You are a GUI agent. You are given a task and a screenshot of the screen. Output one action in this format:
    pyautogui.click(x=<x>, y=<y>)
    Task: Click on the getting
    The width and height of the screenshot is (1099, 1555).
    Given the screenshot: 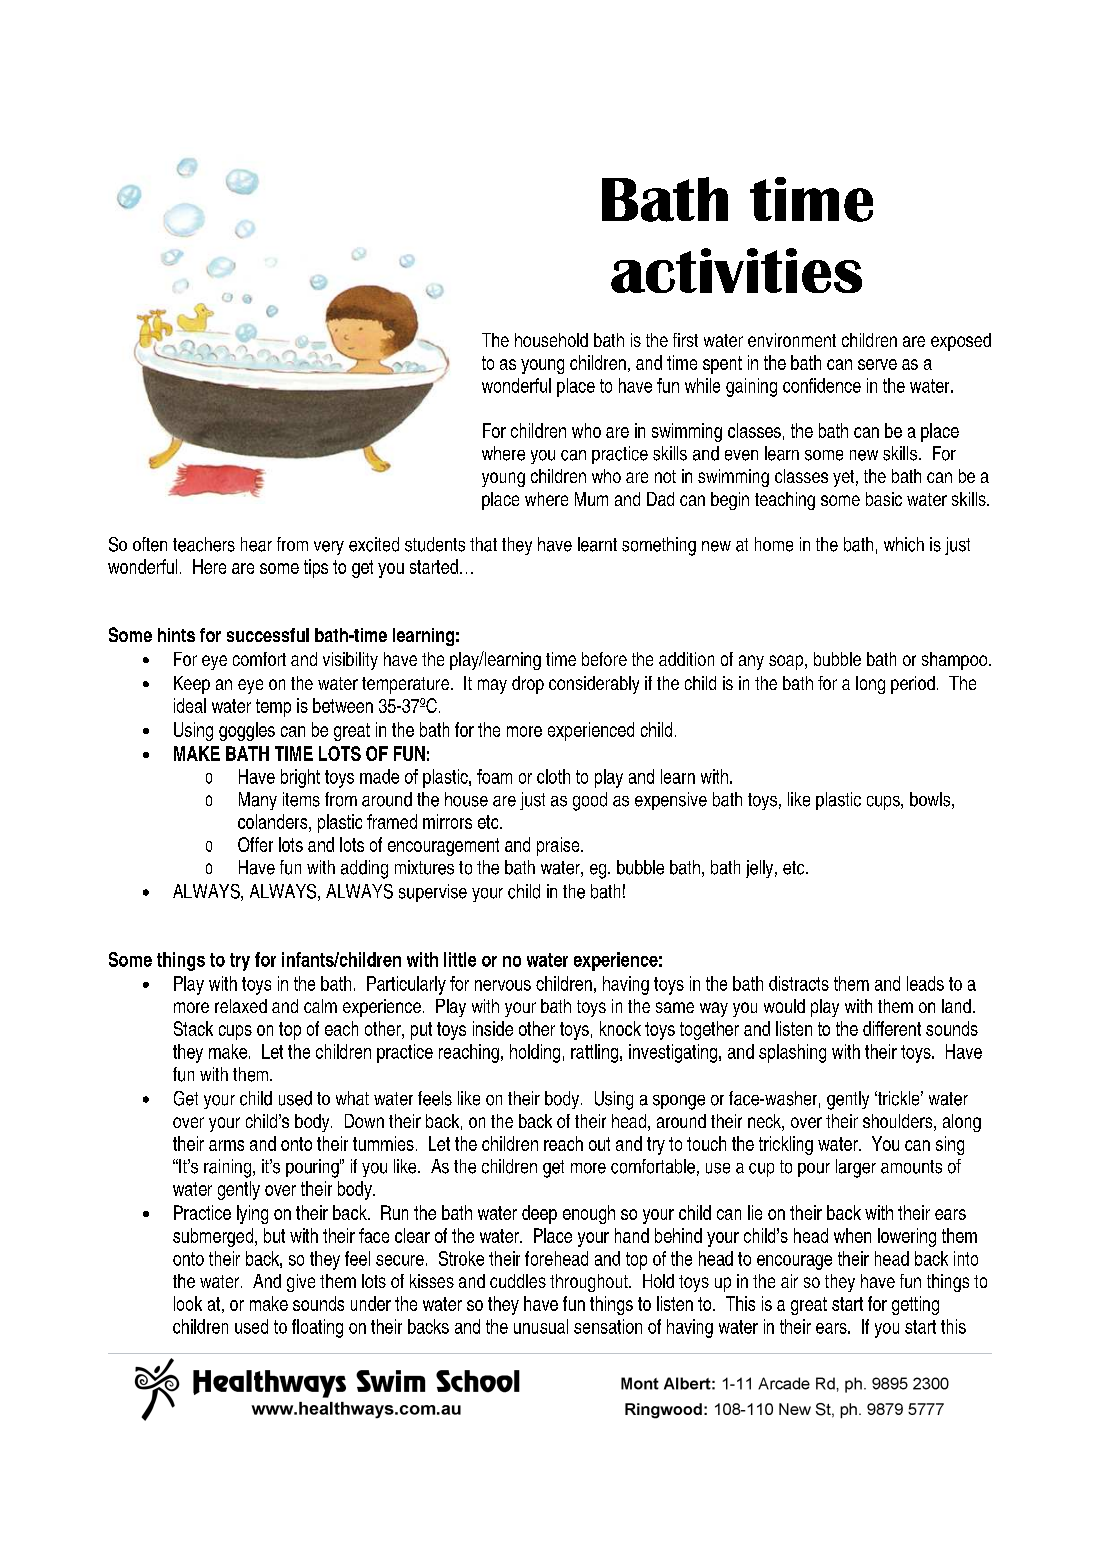 What is the action you would take?
    pyautogui.click(x=915, y=1305)
